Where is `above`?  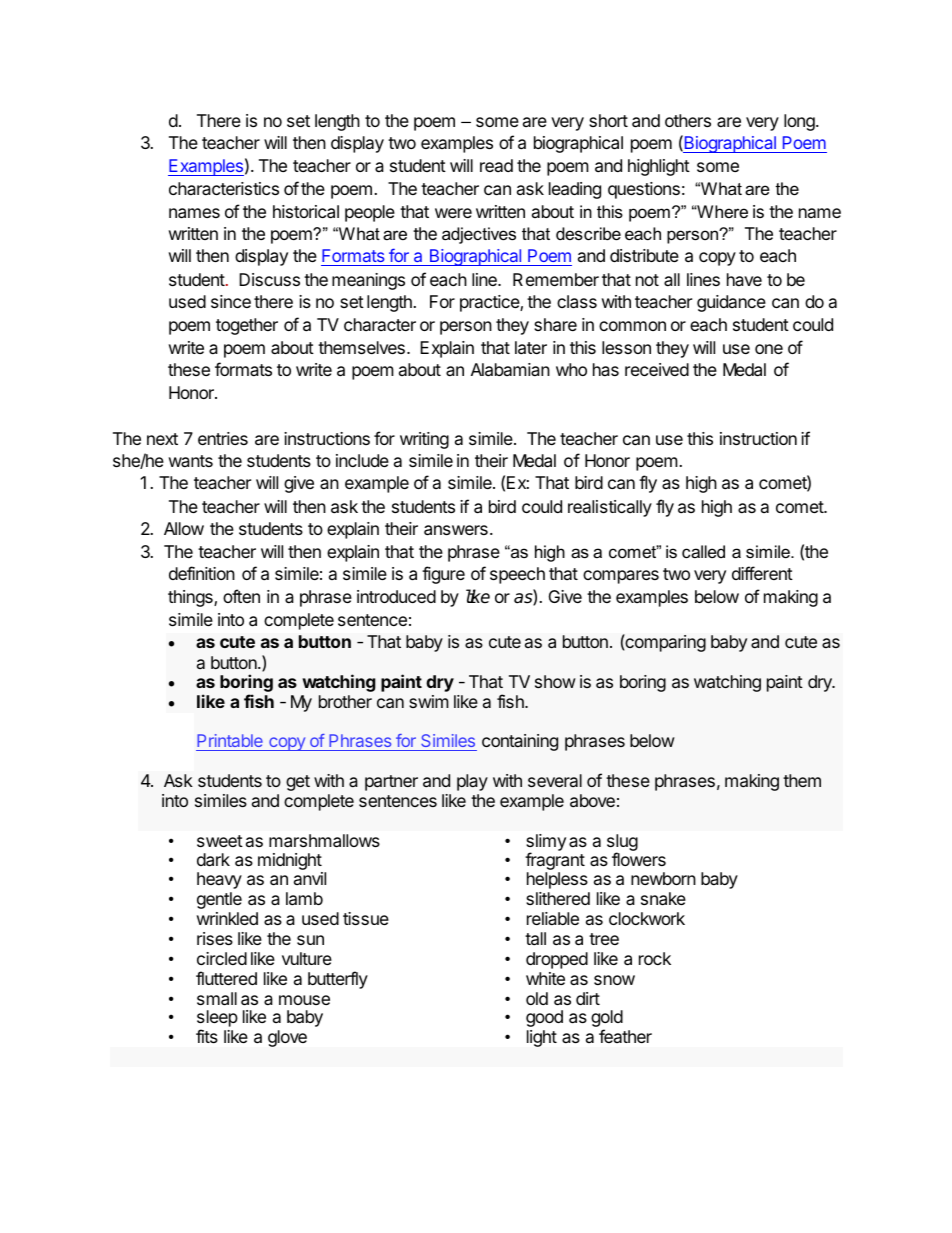
above is located at coordinates (592, 800).
